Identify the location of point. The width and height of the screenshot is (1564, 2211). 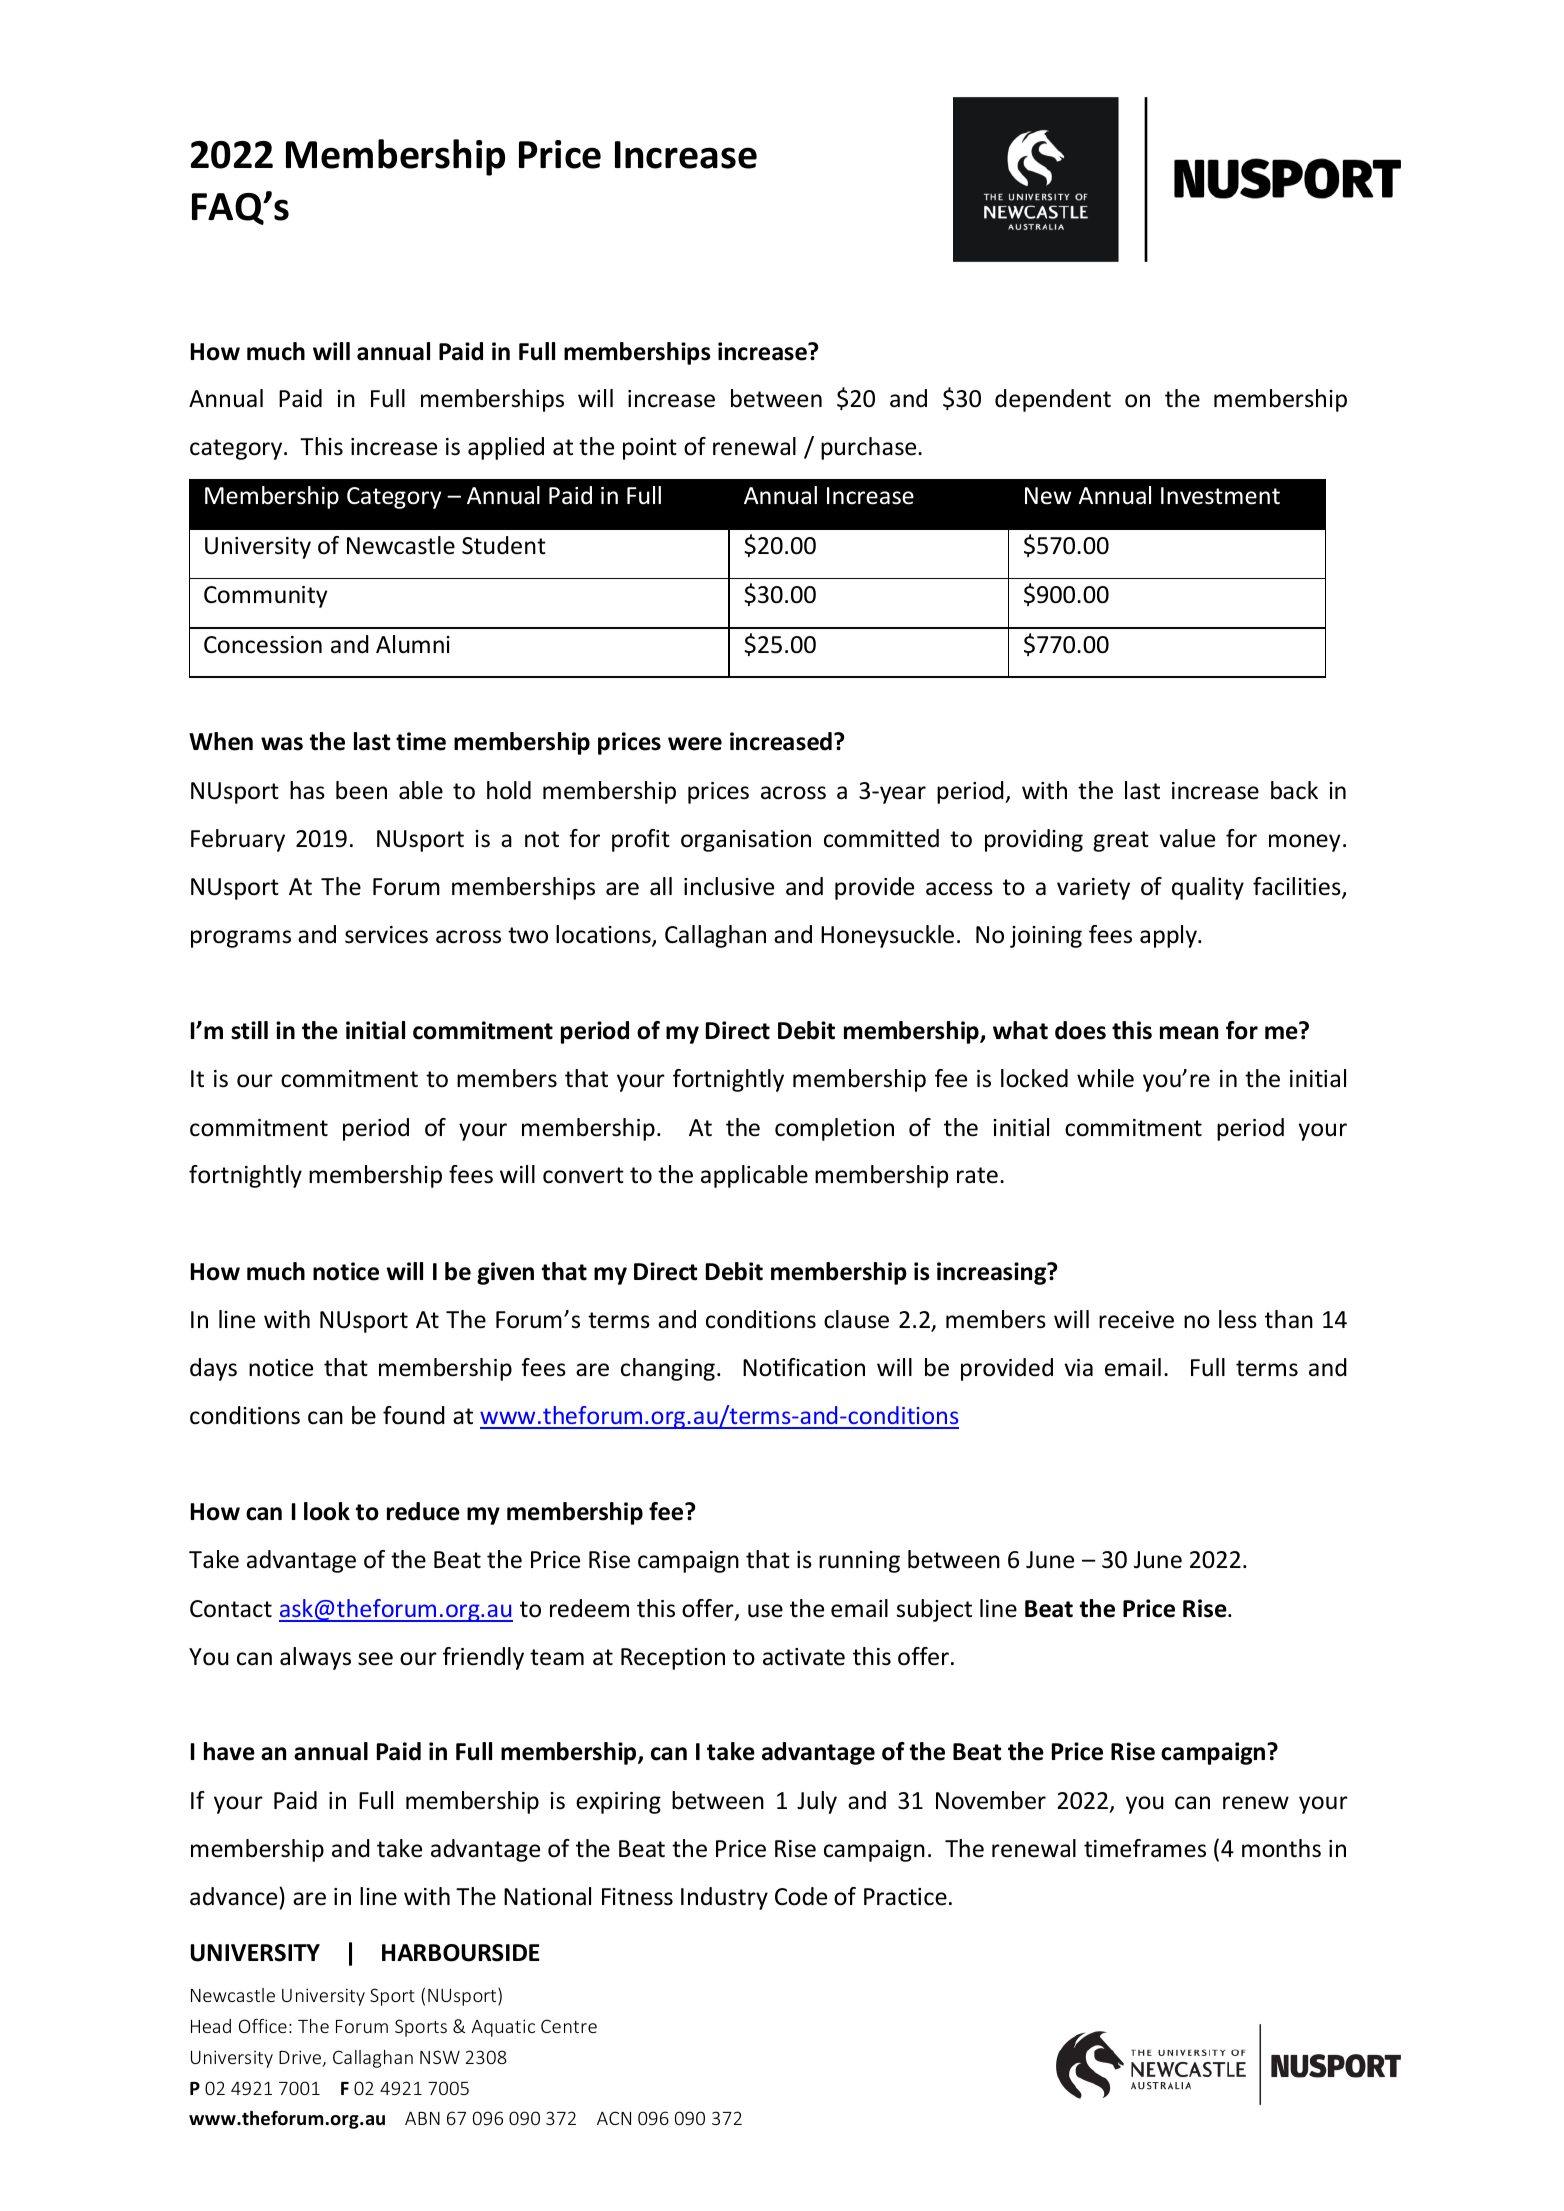
(650, 449).
